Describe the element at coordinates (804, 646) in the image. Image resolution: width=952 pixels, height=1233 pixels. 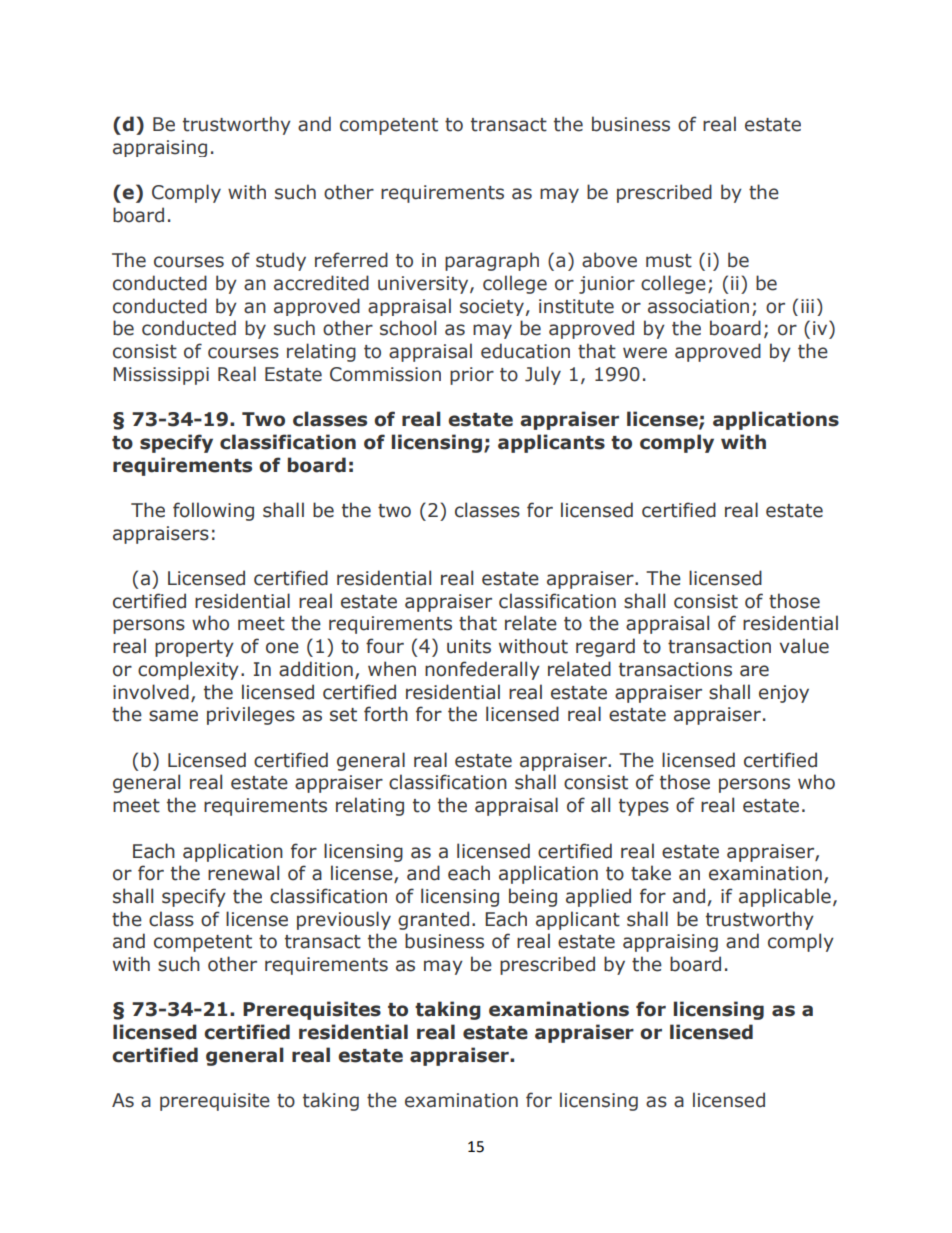
I see `value` at that location.
